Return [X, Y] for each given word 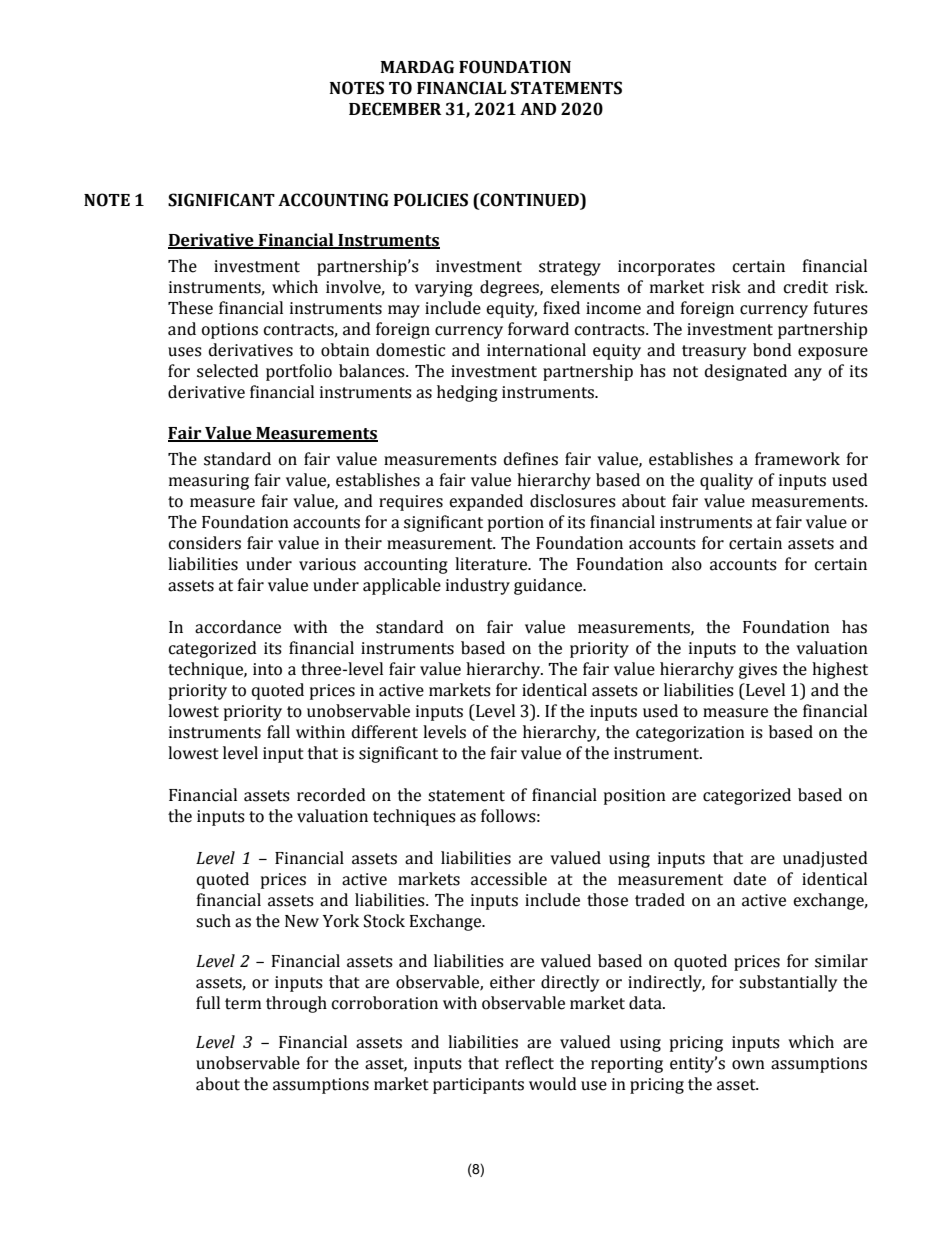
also [687, 564]
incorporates [666, 268]
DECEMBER [395, 109]
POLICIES [431, 200]
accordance [238, 627]
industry [478, 586]
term [243, 1004]
